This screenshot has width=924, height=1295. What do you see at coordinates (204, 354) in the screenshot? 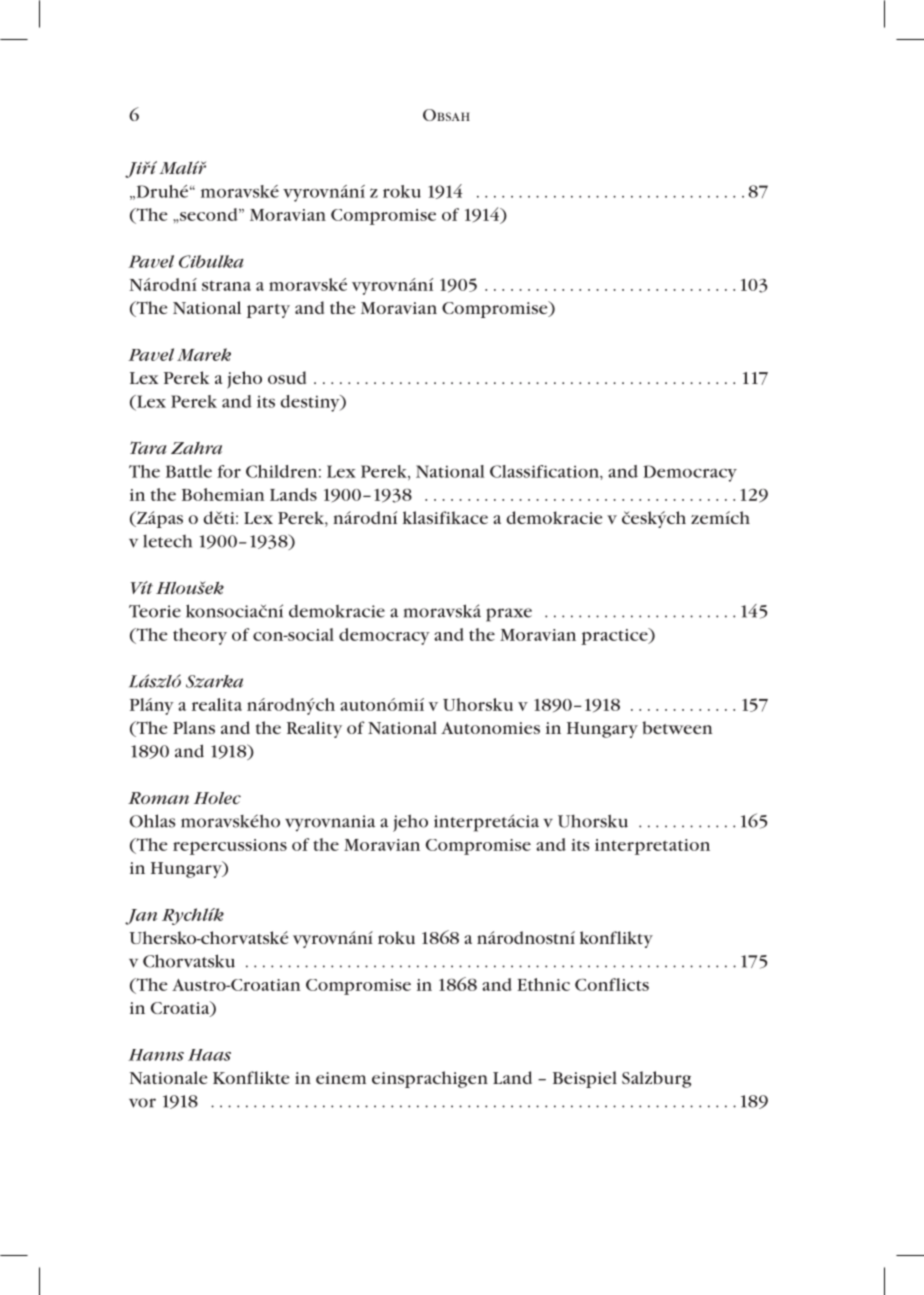
I see `Marek` at bounding box center [204, 354].
